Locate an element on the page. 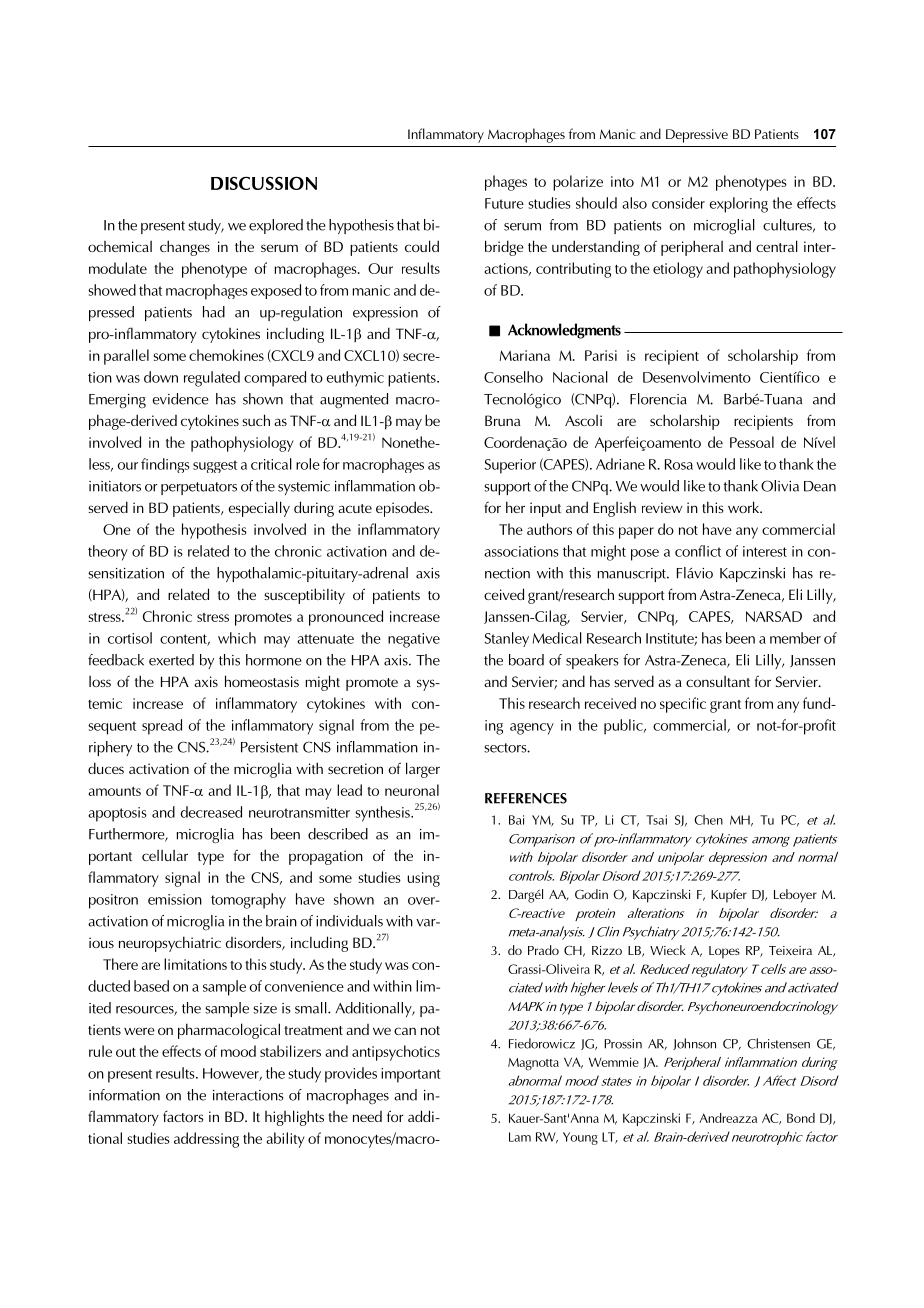 The width and height of the page is (924, 1308). Bond is located at coordinates (801, 1118).
